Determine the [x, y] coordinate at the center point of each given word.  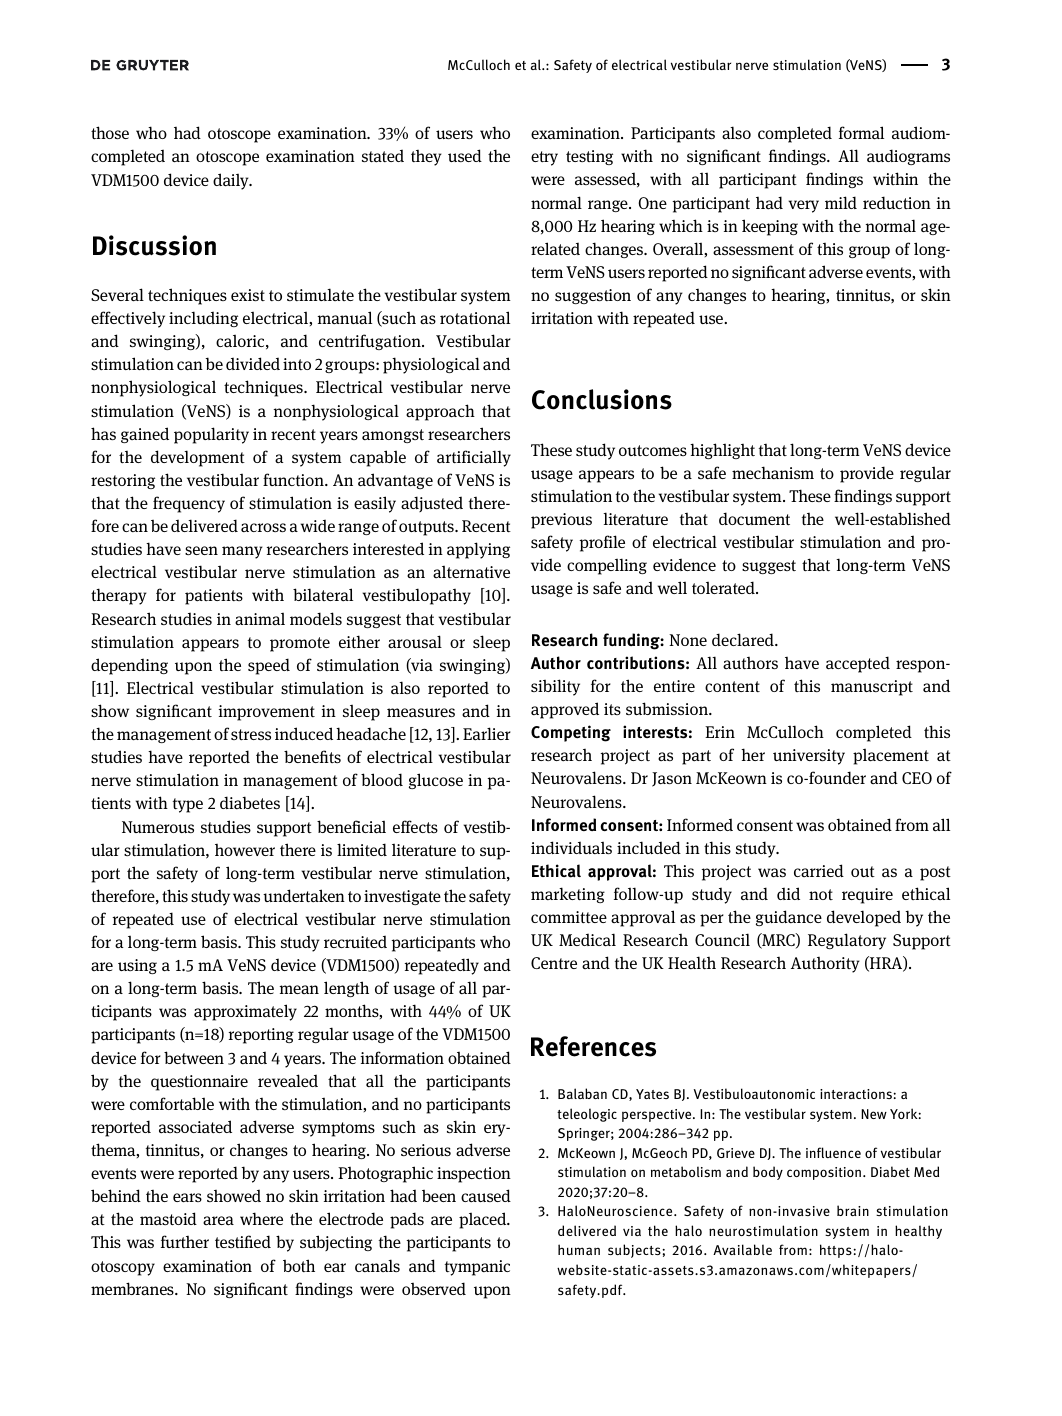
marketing [568, 895]
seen [201, 550]
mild [841, 202]
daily [232, 181]
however [245, 850]
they [426, 158]
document [754, 518]
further [185, 1241]
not [821, 894]
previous [561, 521]
